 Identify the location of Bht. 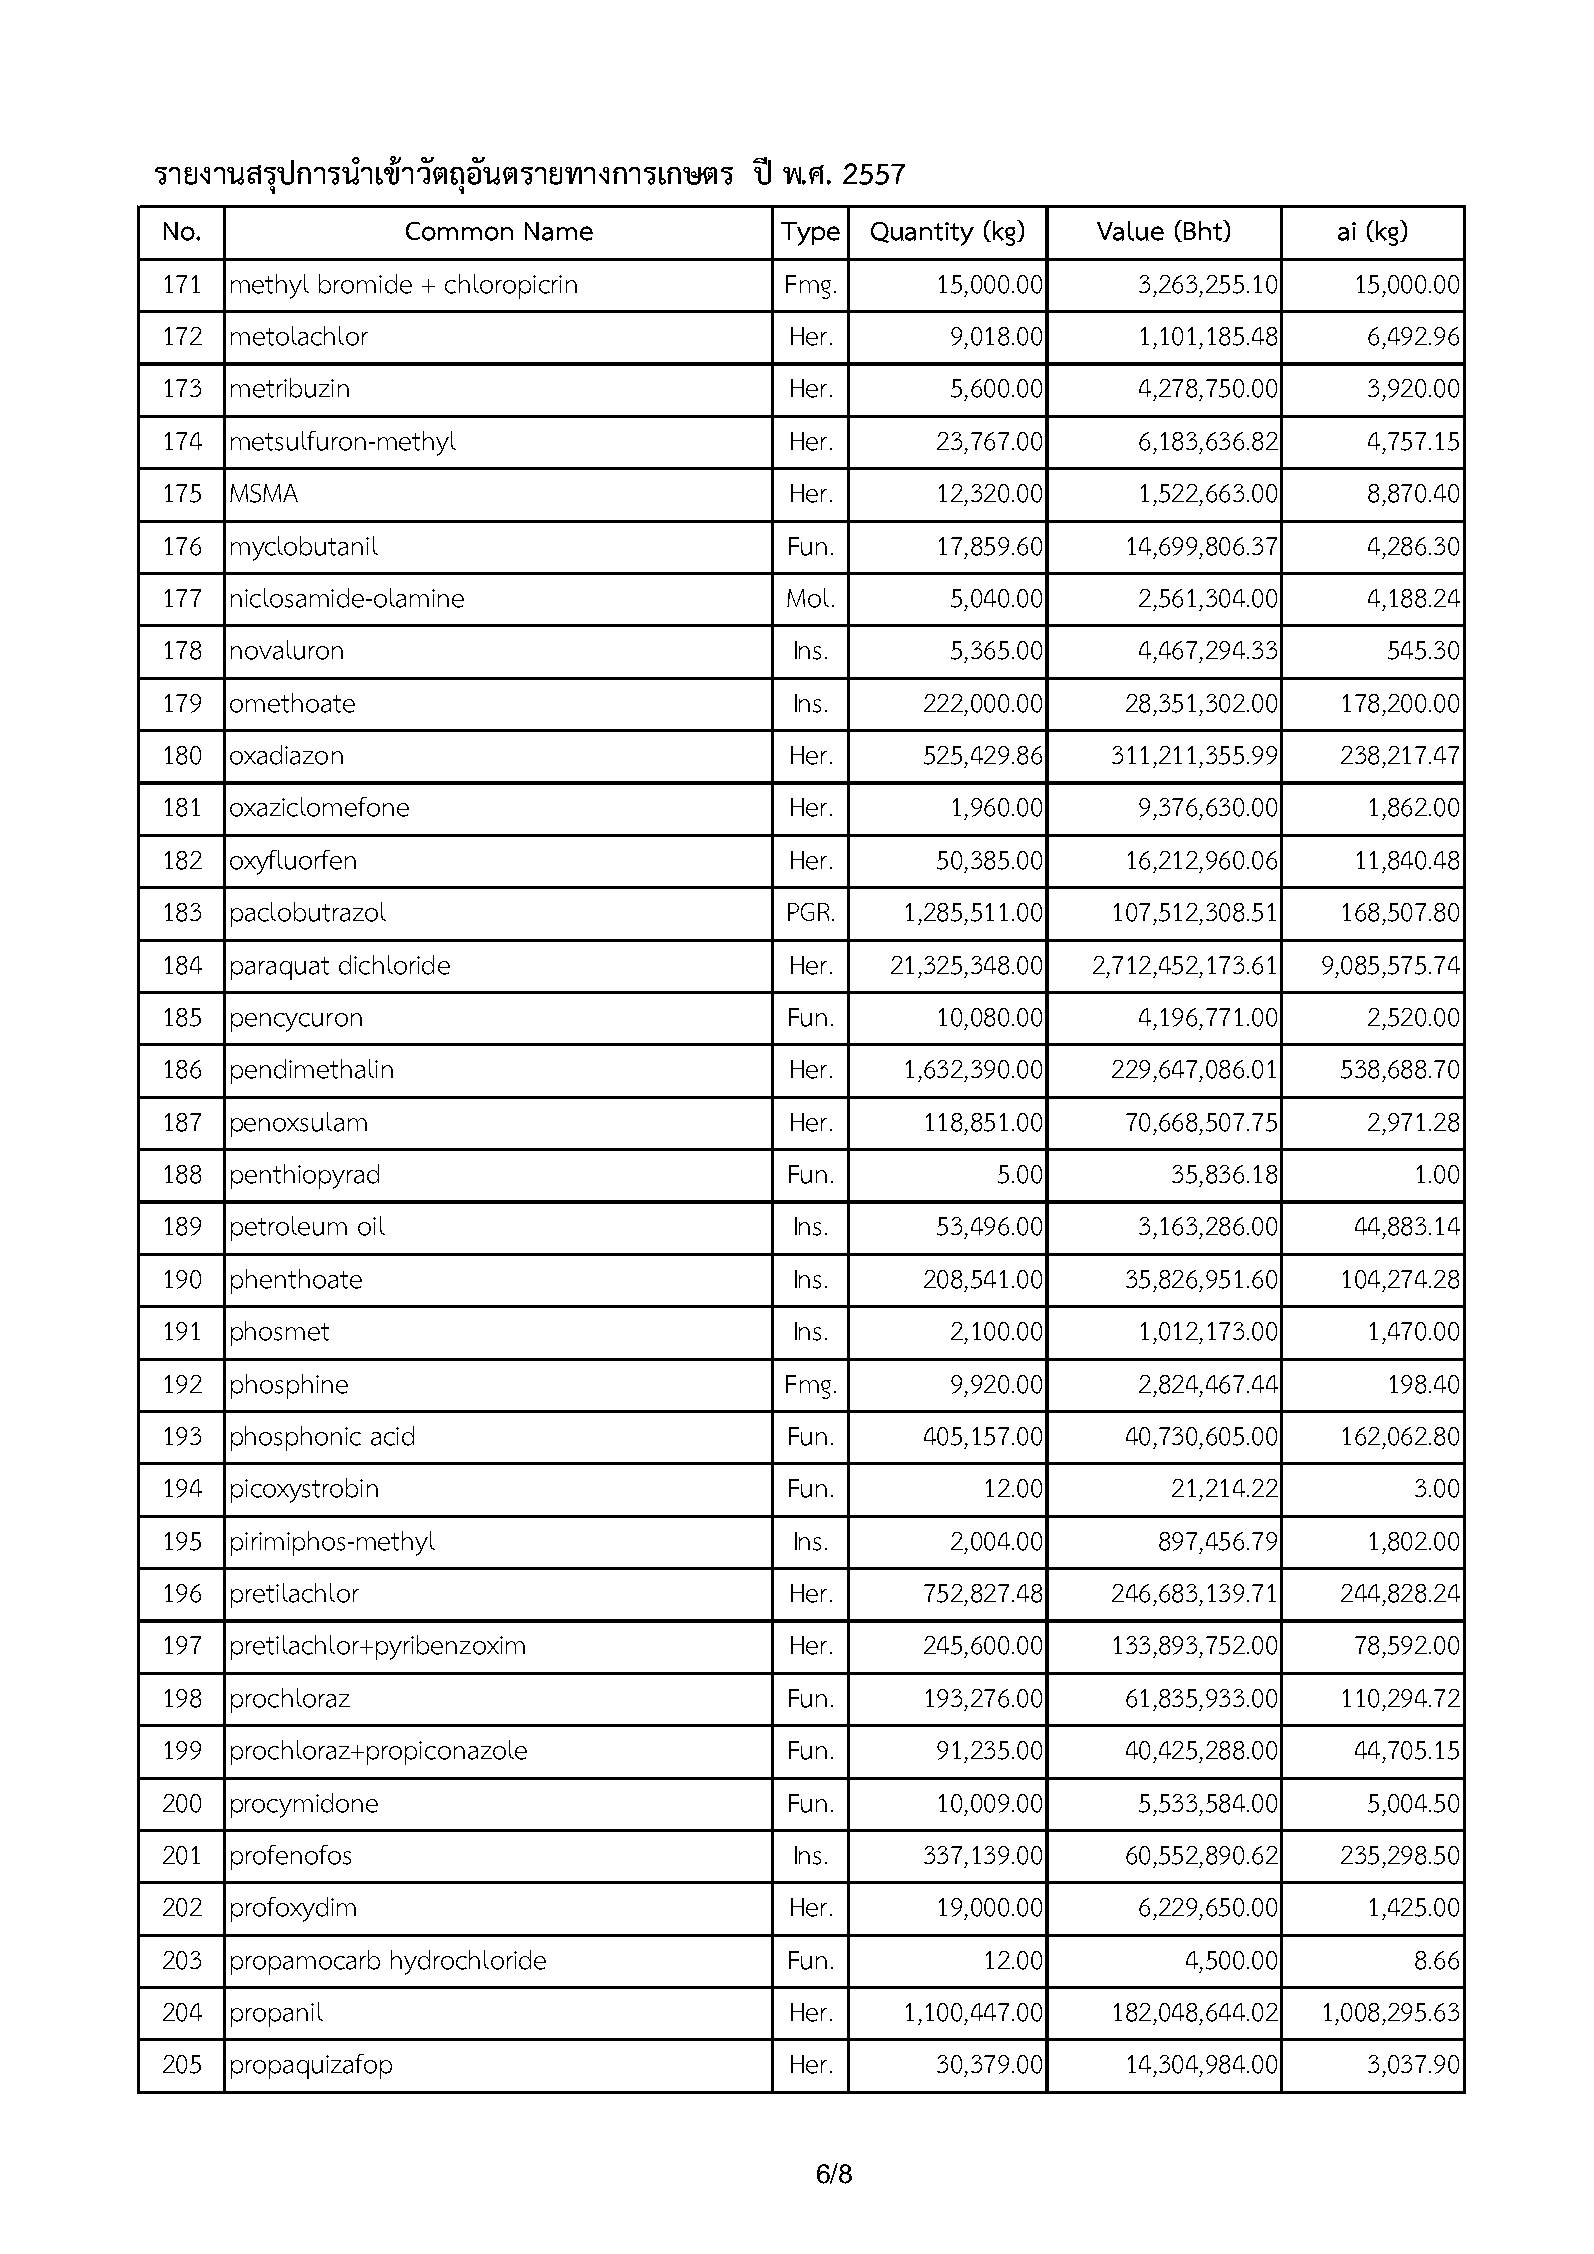
(1204, 231).
